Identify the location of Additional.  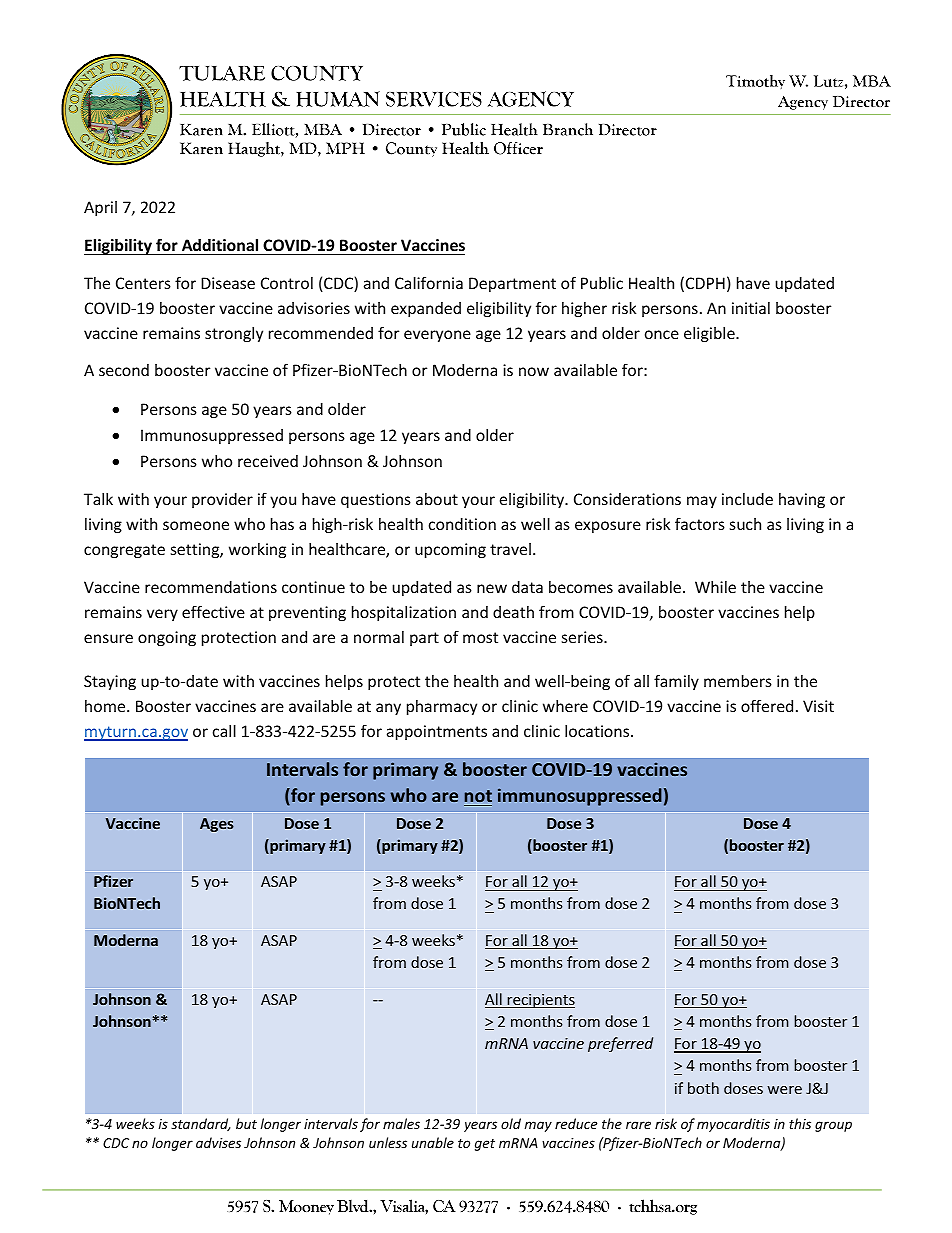
(220, 245).
